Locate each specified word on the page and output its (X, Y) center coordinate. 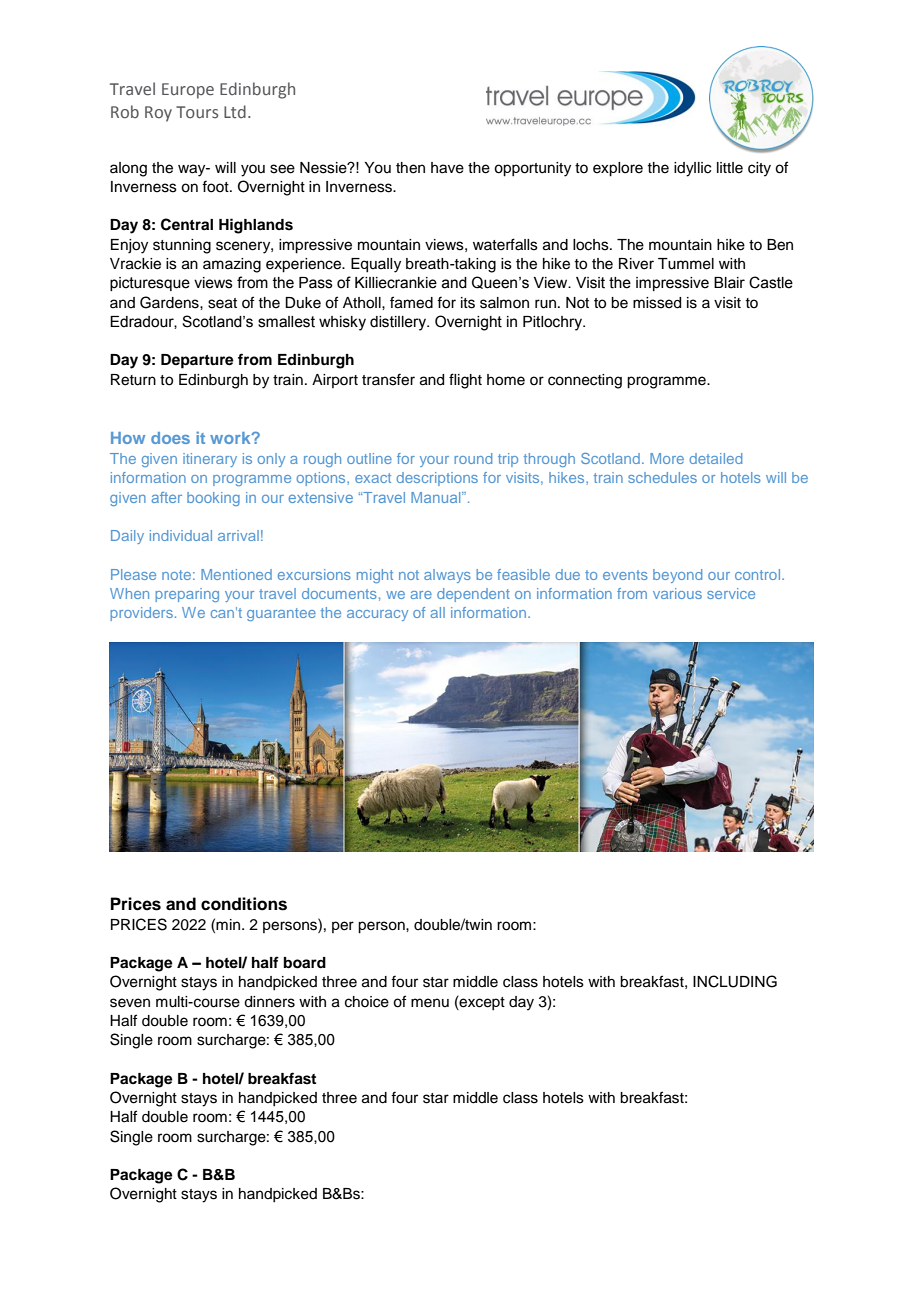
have (447, 168)
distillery (399, 323)
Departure (197, 361)
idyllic (692, 169)
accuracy (377, 615)
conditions (244, 904)
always (447, 576)
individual (181, 535)
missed (657, 303)
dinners (269, 1002)
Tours (197, 112)
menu (430, 1003)
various (677, 593)
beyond (677, 576)
